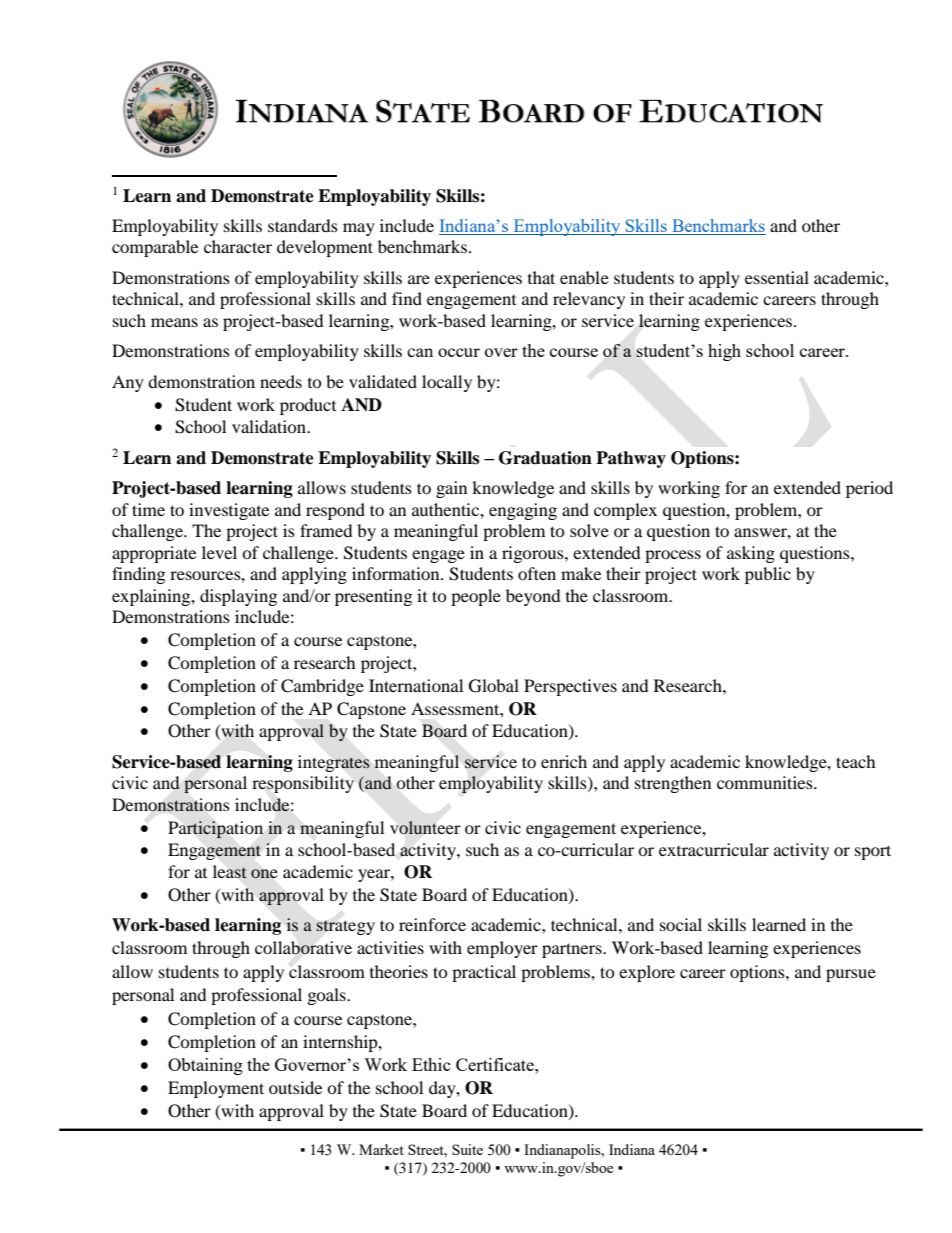 This image has height=1233, width=952. I want to click on enrich, so click(564, 761).
